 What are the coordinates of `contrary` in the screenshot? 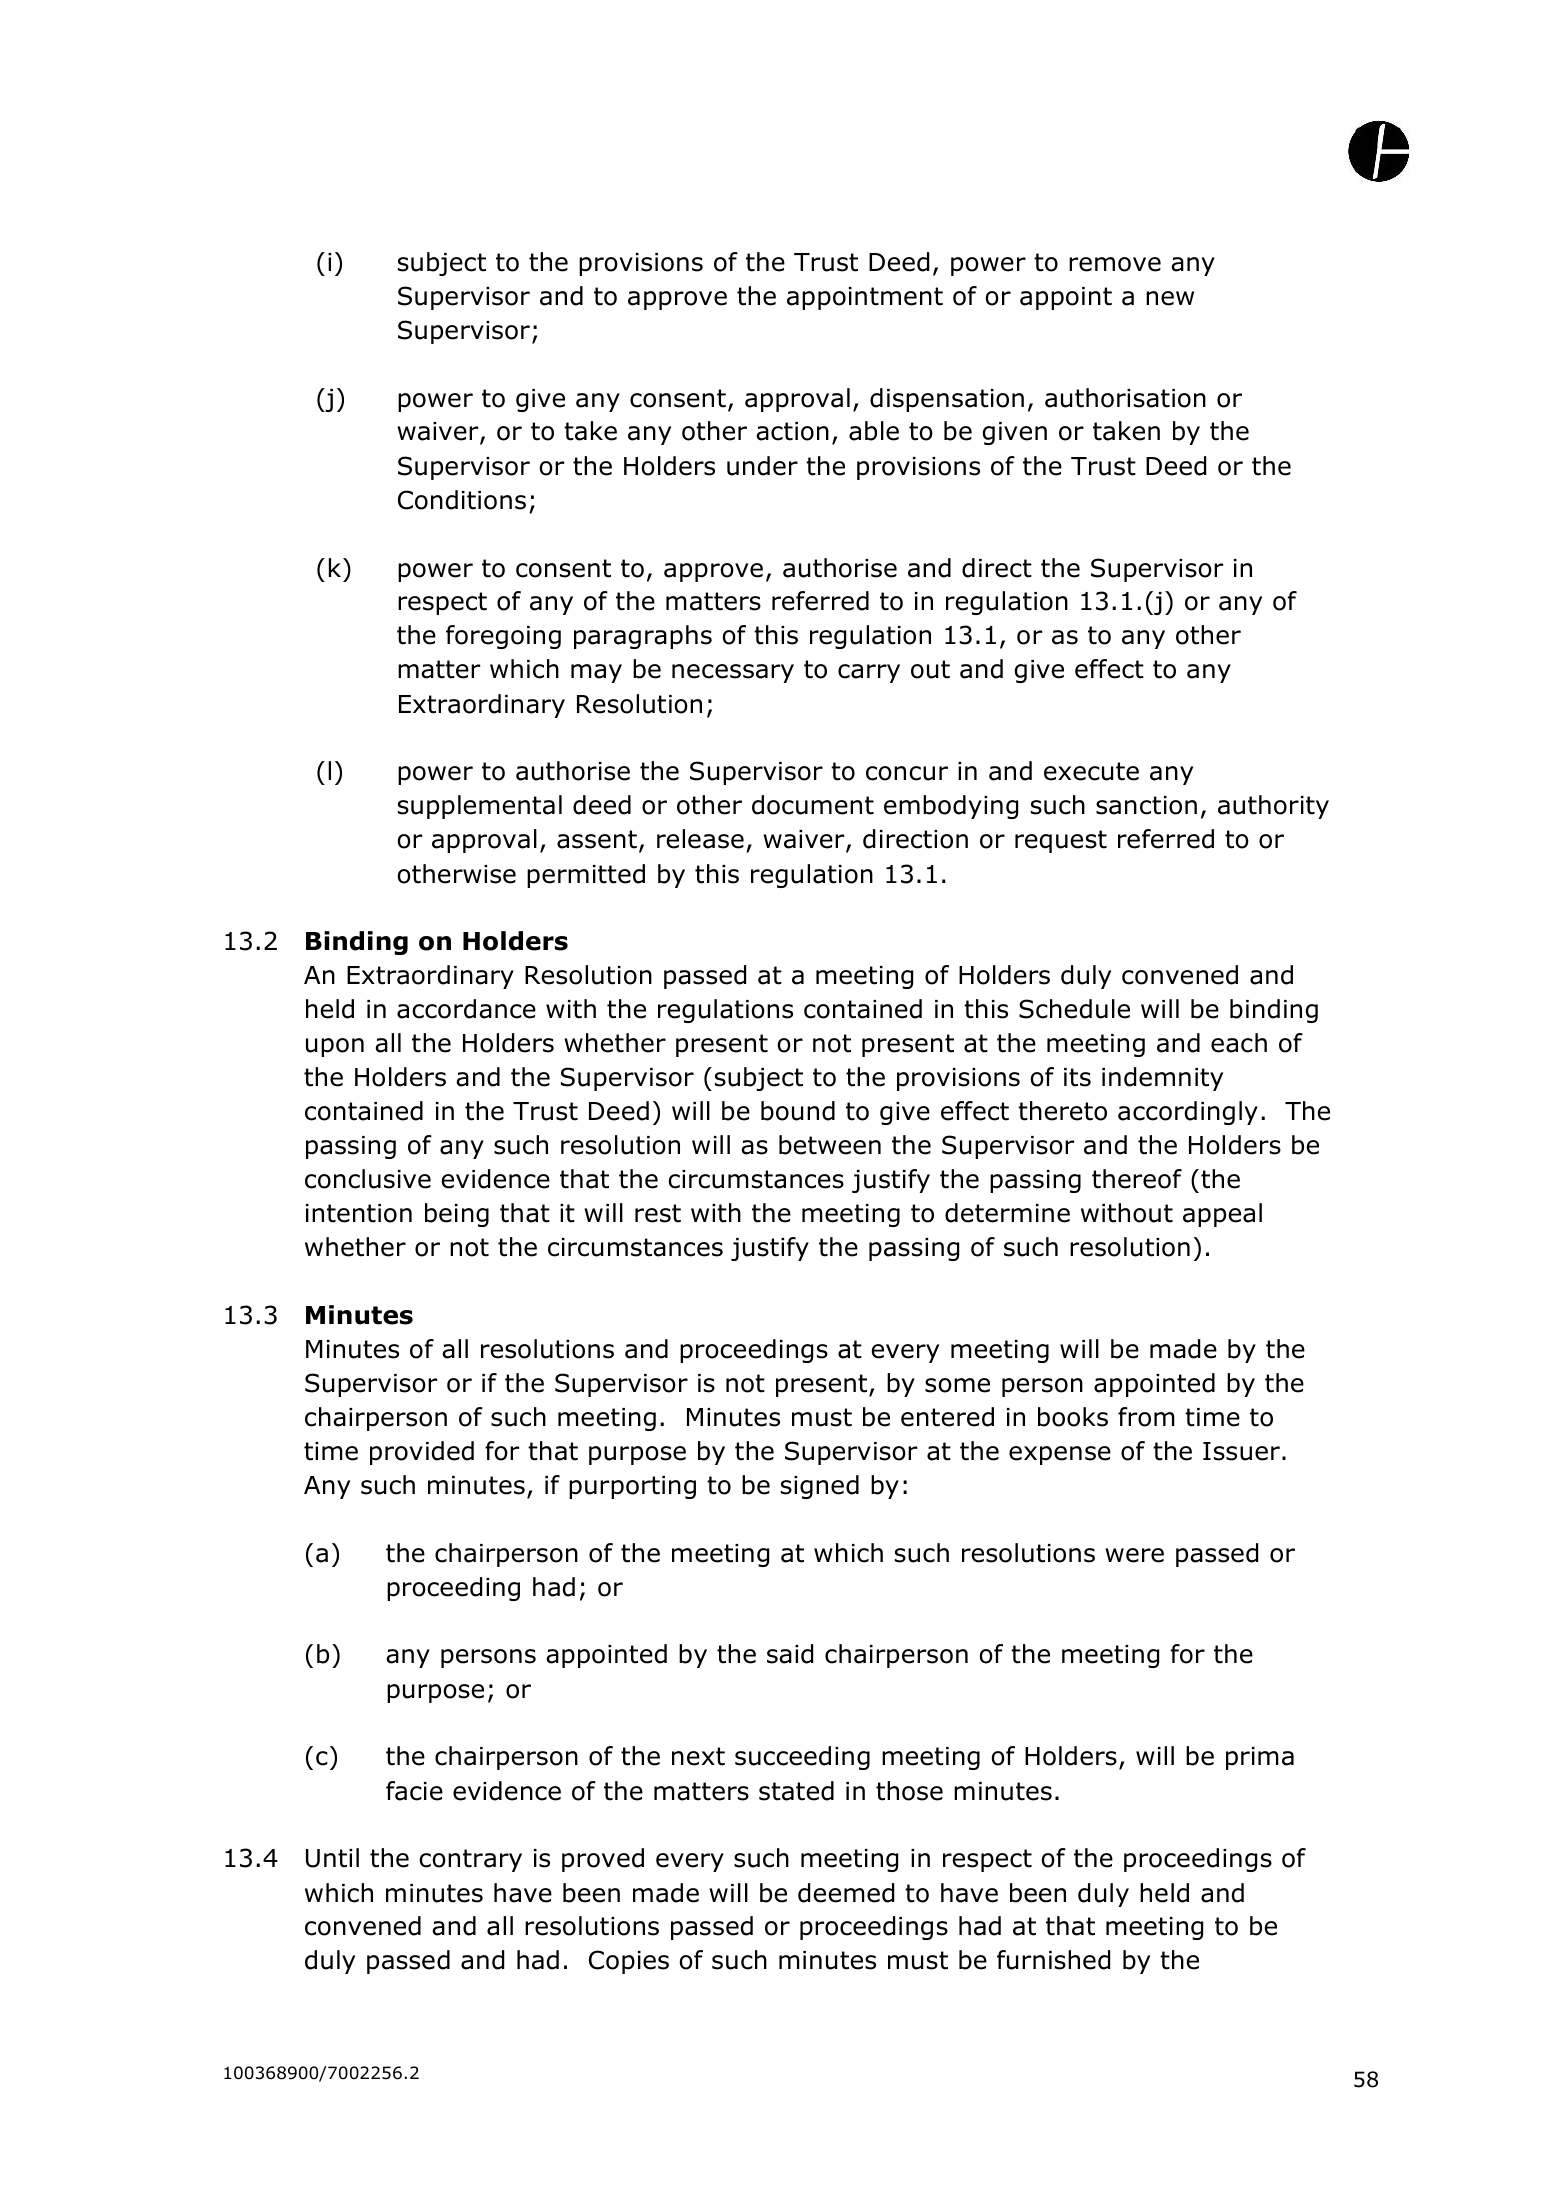 It's located at (470, 1860).
